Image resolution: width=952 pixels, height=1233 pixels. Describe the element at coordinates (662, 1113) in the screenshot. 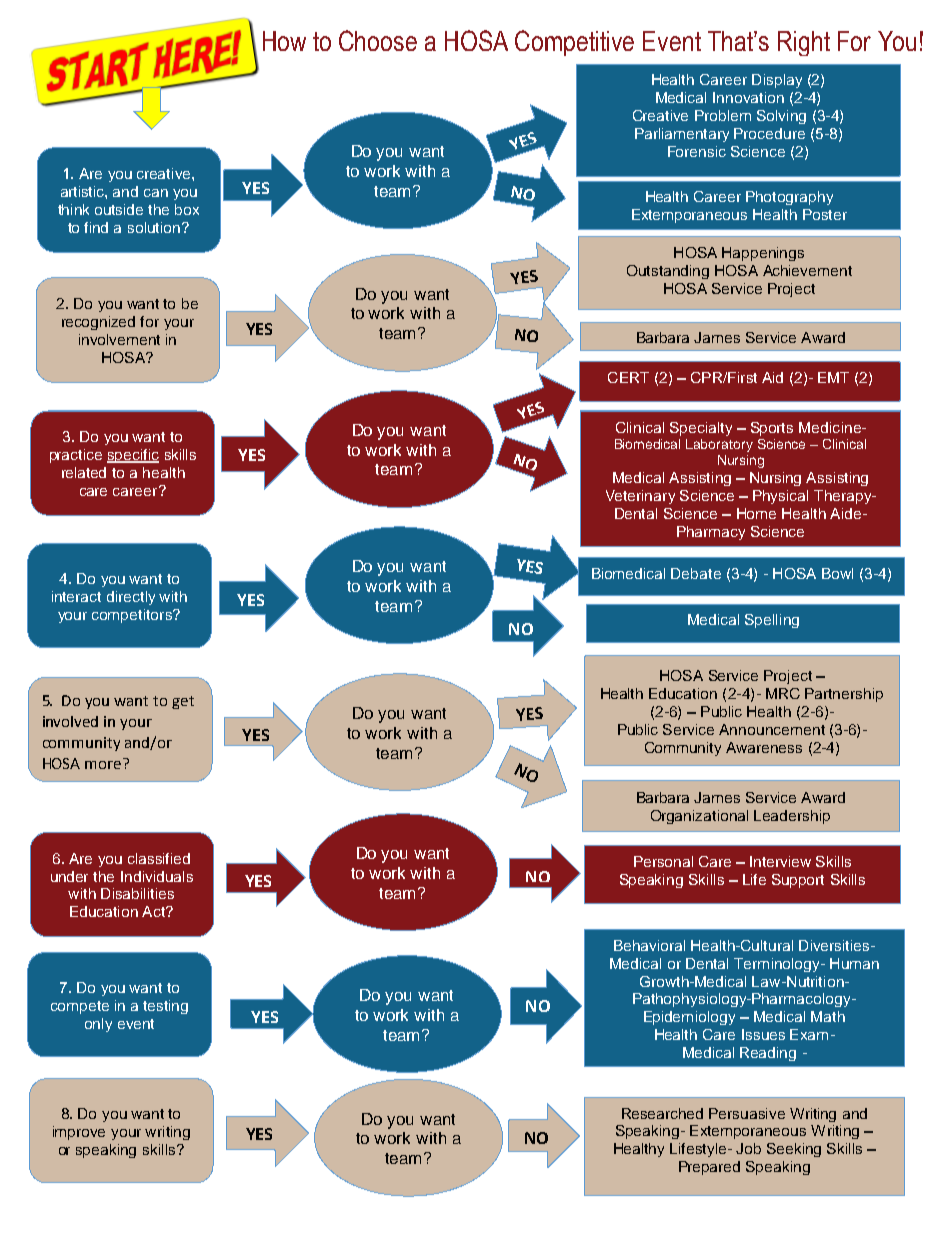

I see `Researched` at that location.
